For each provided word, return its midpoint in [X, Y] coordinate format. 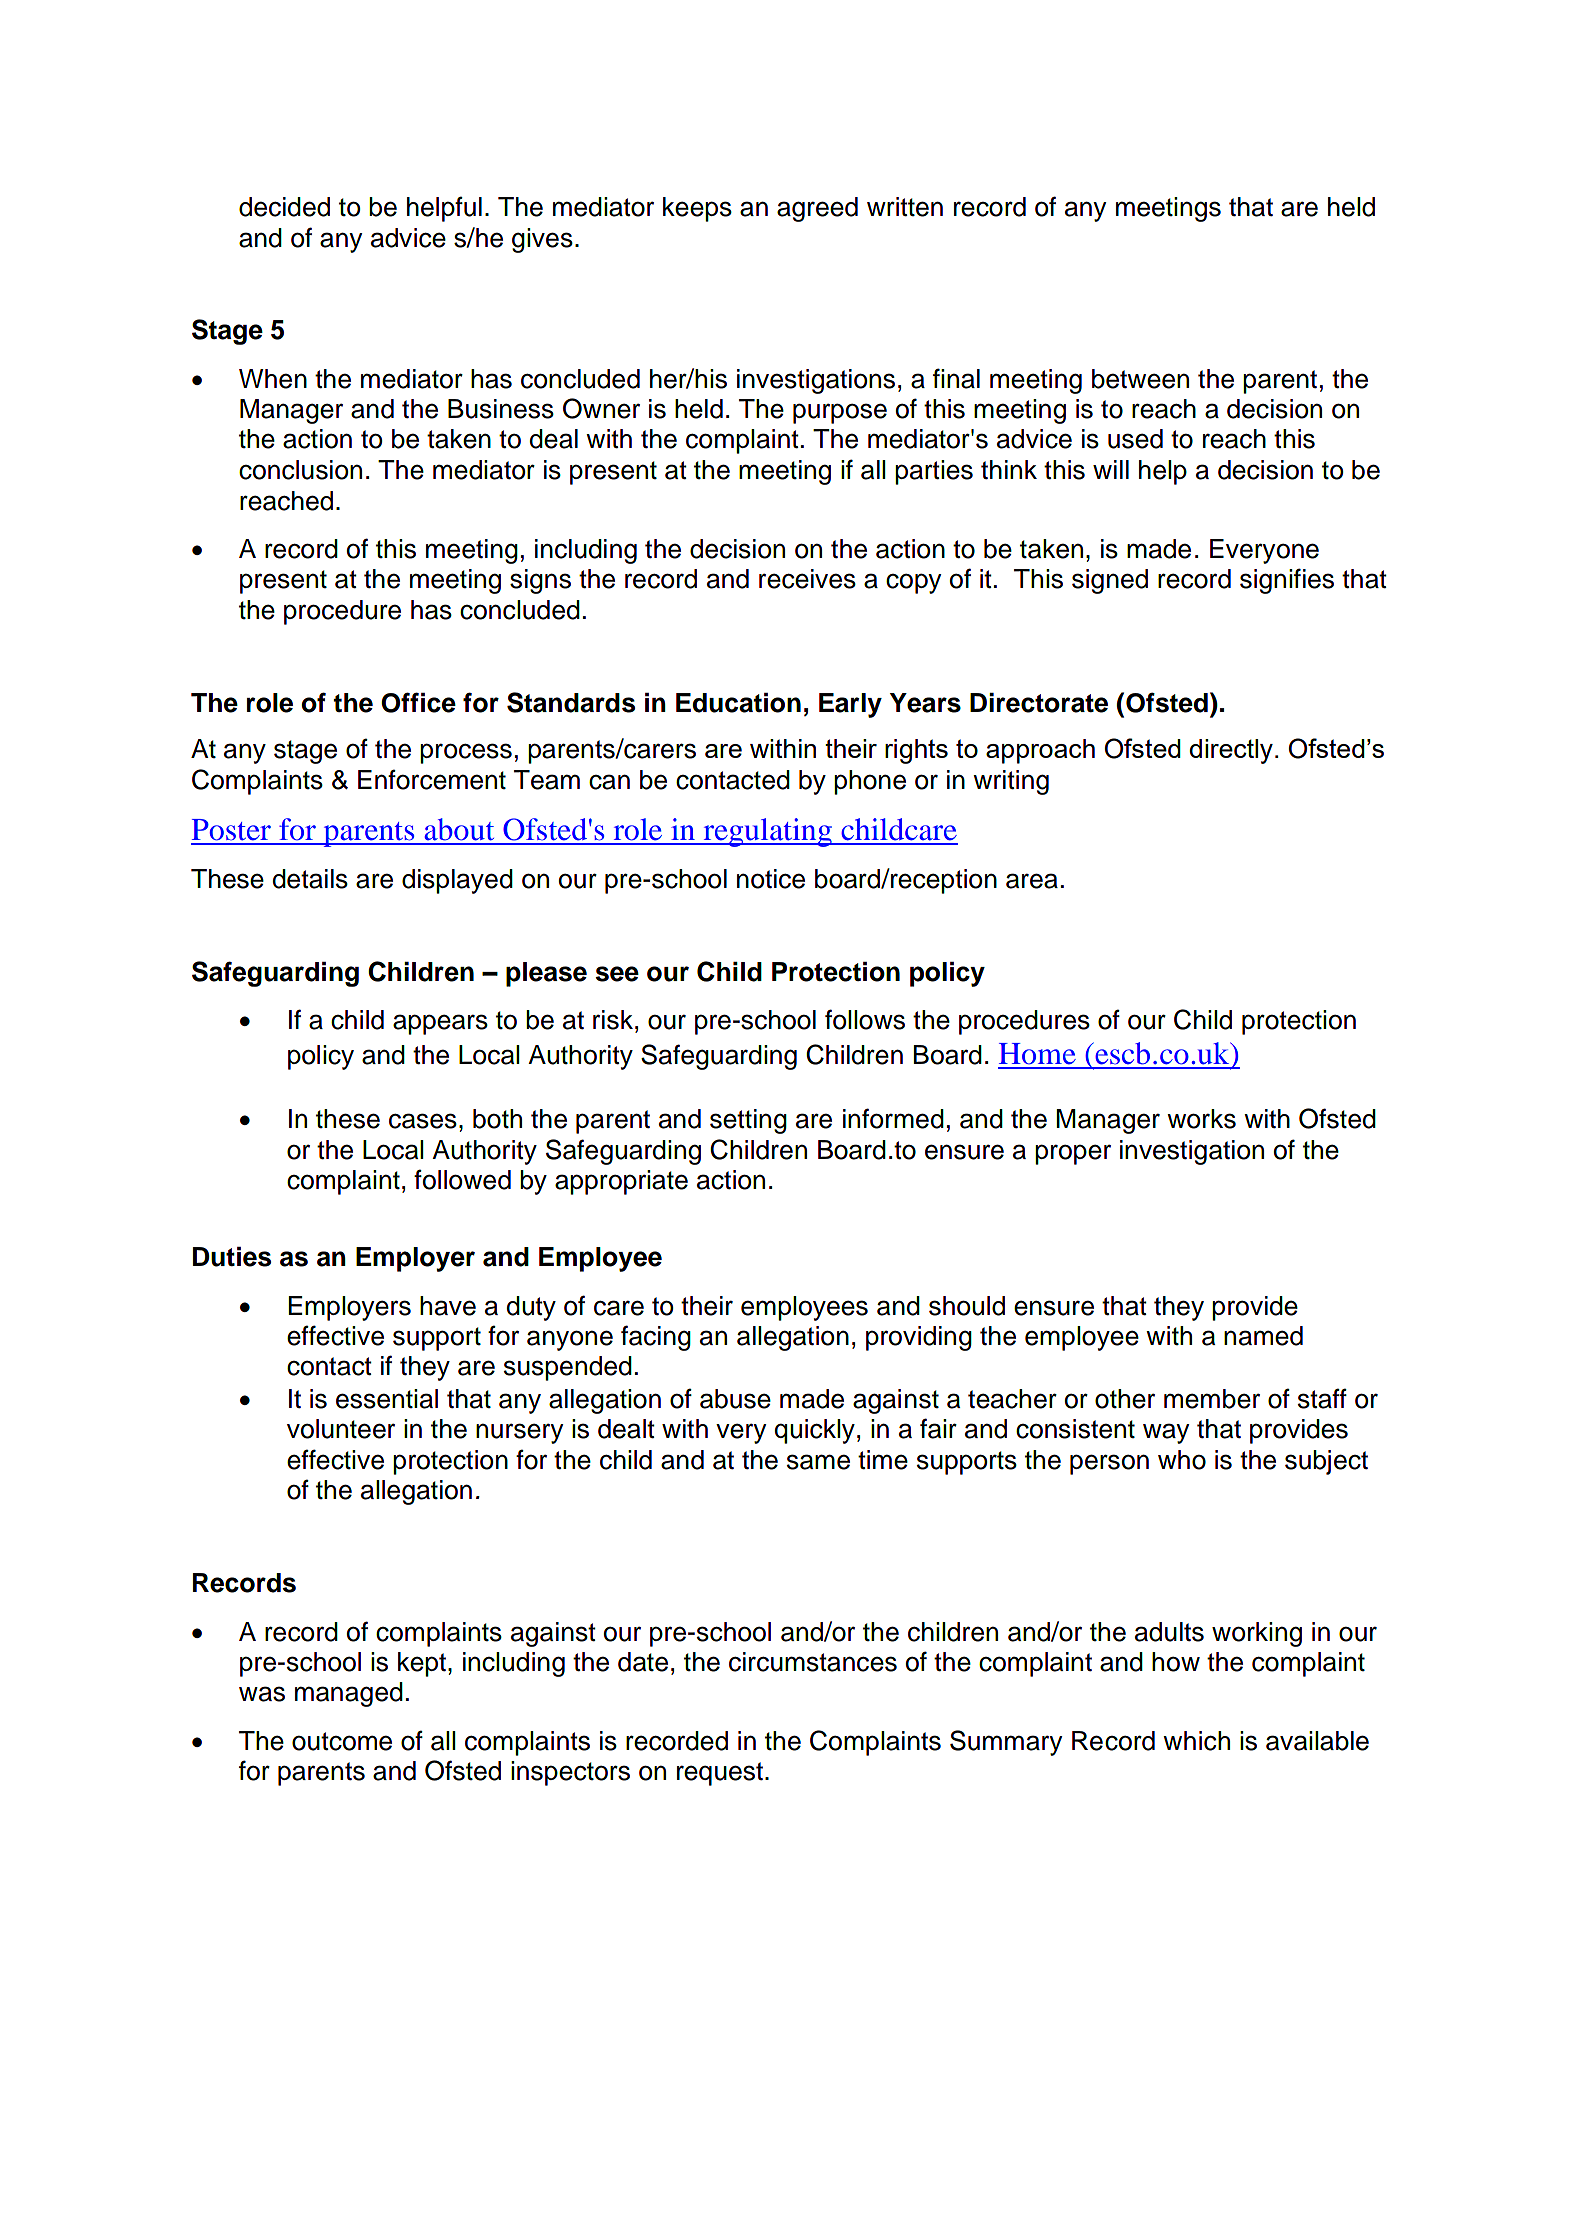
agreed [817, 209]
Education [738, 703]
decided [284, 207]
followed [462, 1179]
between [1140, 379]
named [1263, 1336]
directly [1231, 751]
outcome [342, 1741]
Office [418, 702]
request [720, 1774]
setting [748, 1121]
